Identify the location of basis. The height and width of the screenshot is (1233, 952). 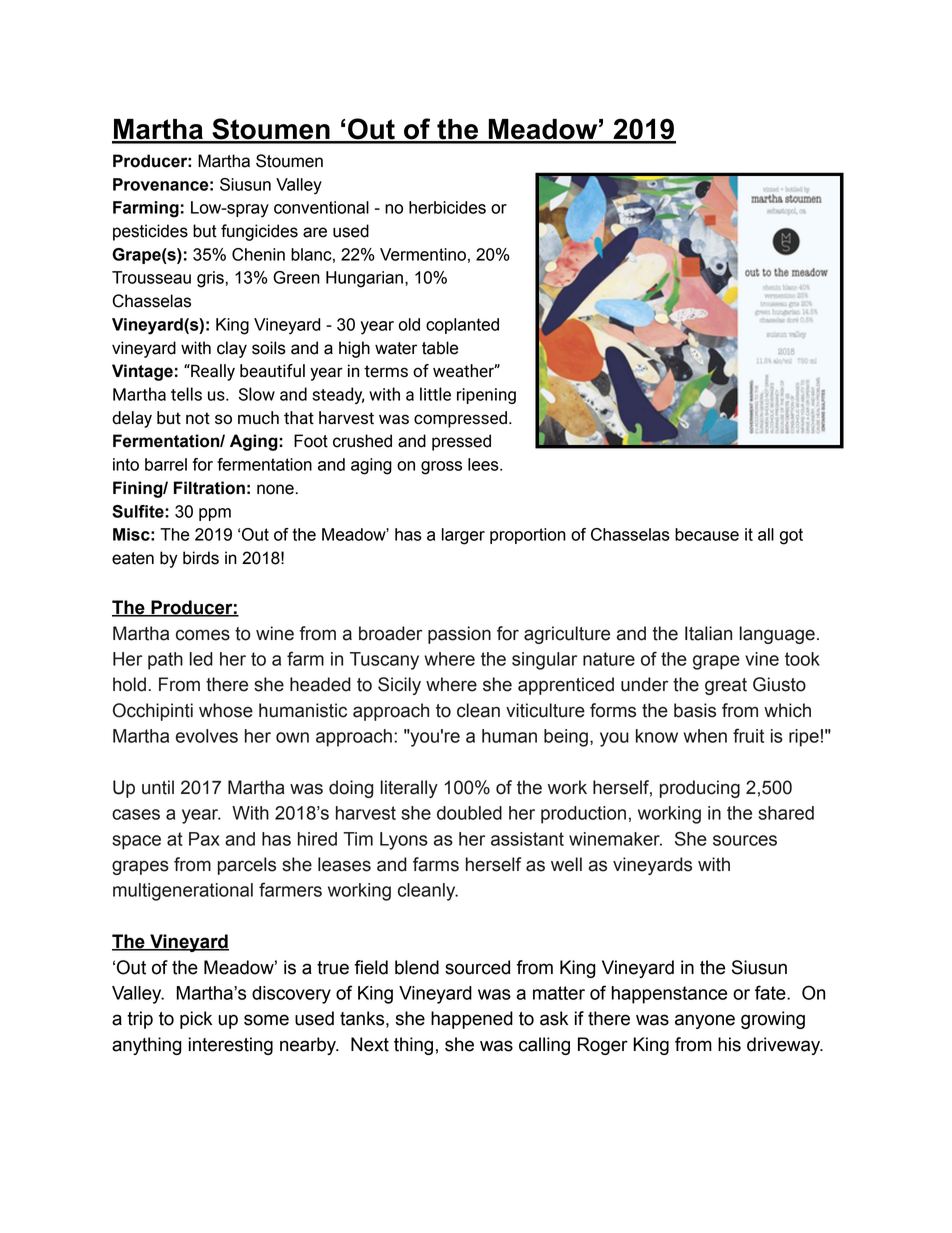
(695, 710).
